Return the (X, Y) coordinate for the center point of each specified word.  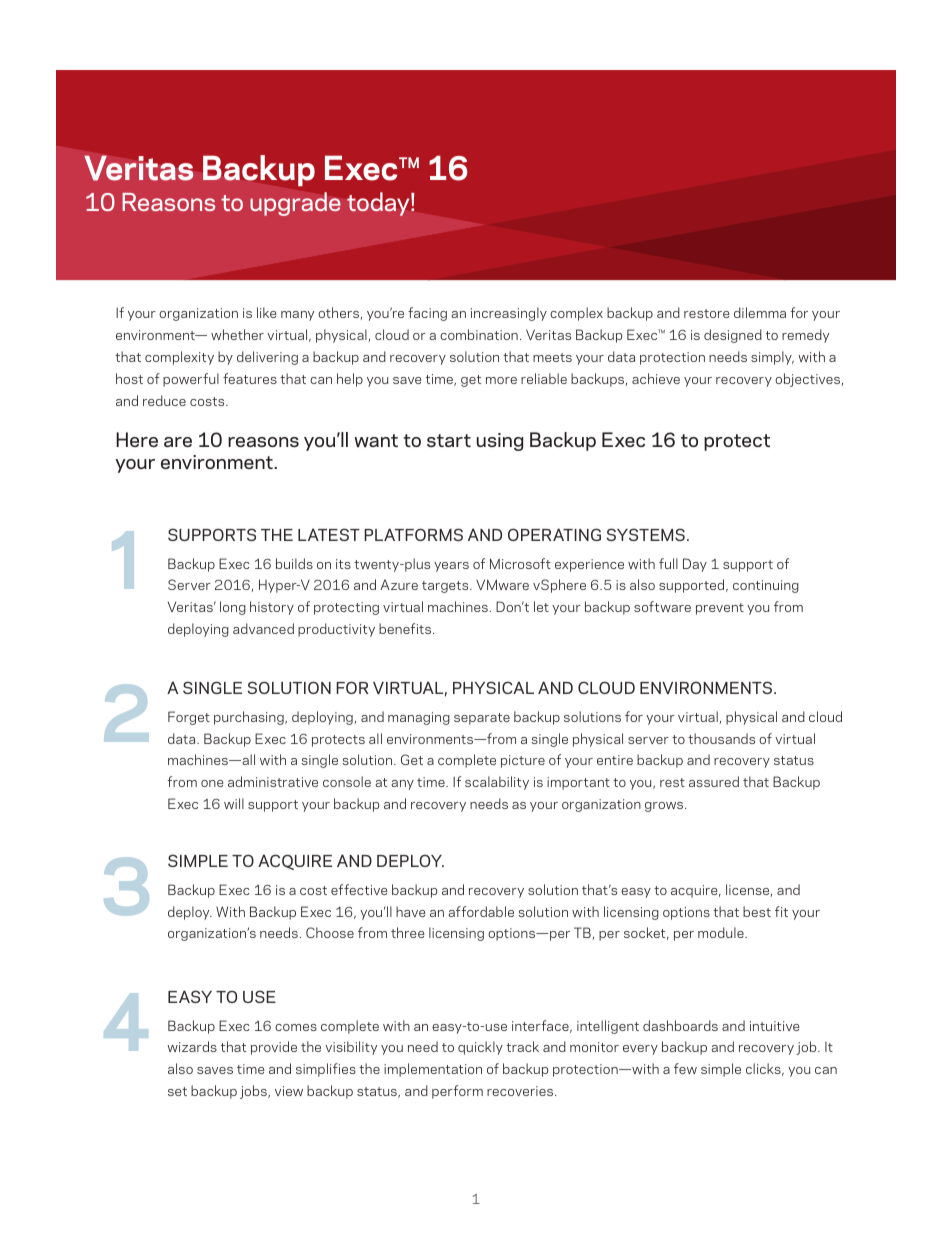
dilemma (760, 312)
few (685, 1068)
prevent (720, 609)
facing (427, 314)
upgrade (295, 204)
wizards (192, 1046)
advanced (263, 628)
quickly (480, 1048)
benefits (406, 628)
